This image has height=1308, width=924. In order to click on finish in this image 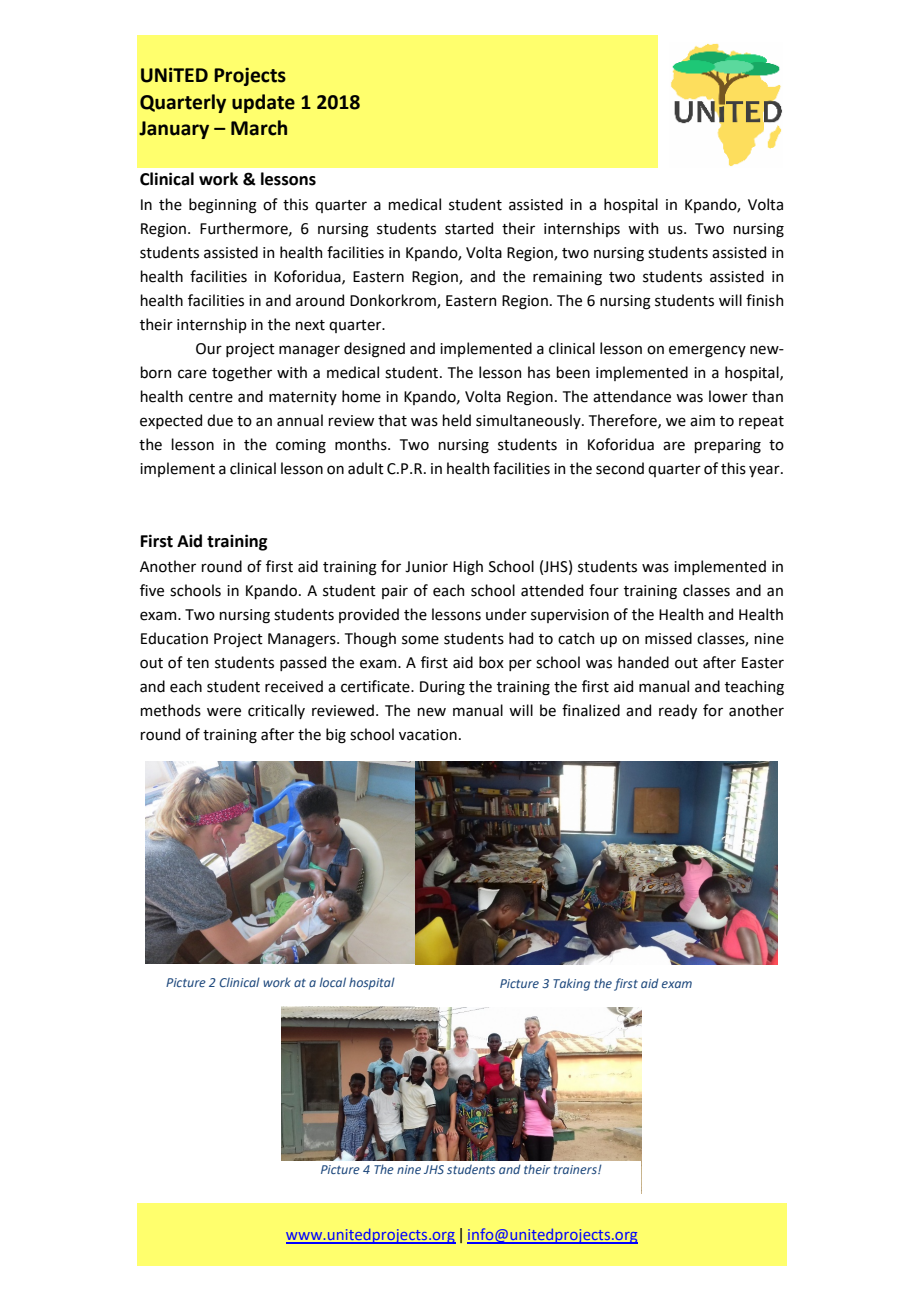, I will do `click(764, 300)`.
